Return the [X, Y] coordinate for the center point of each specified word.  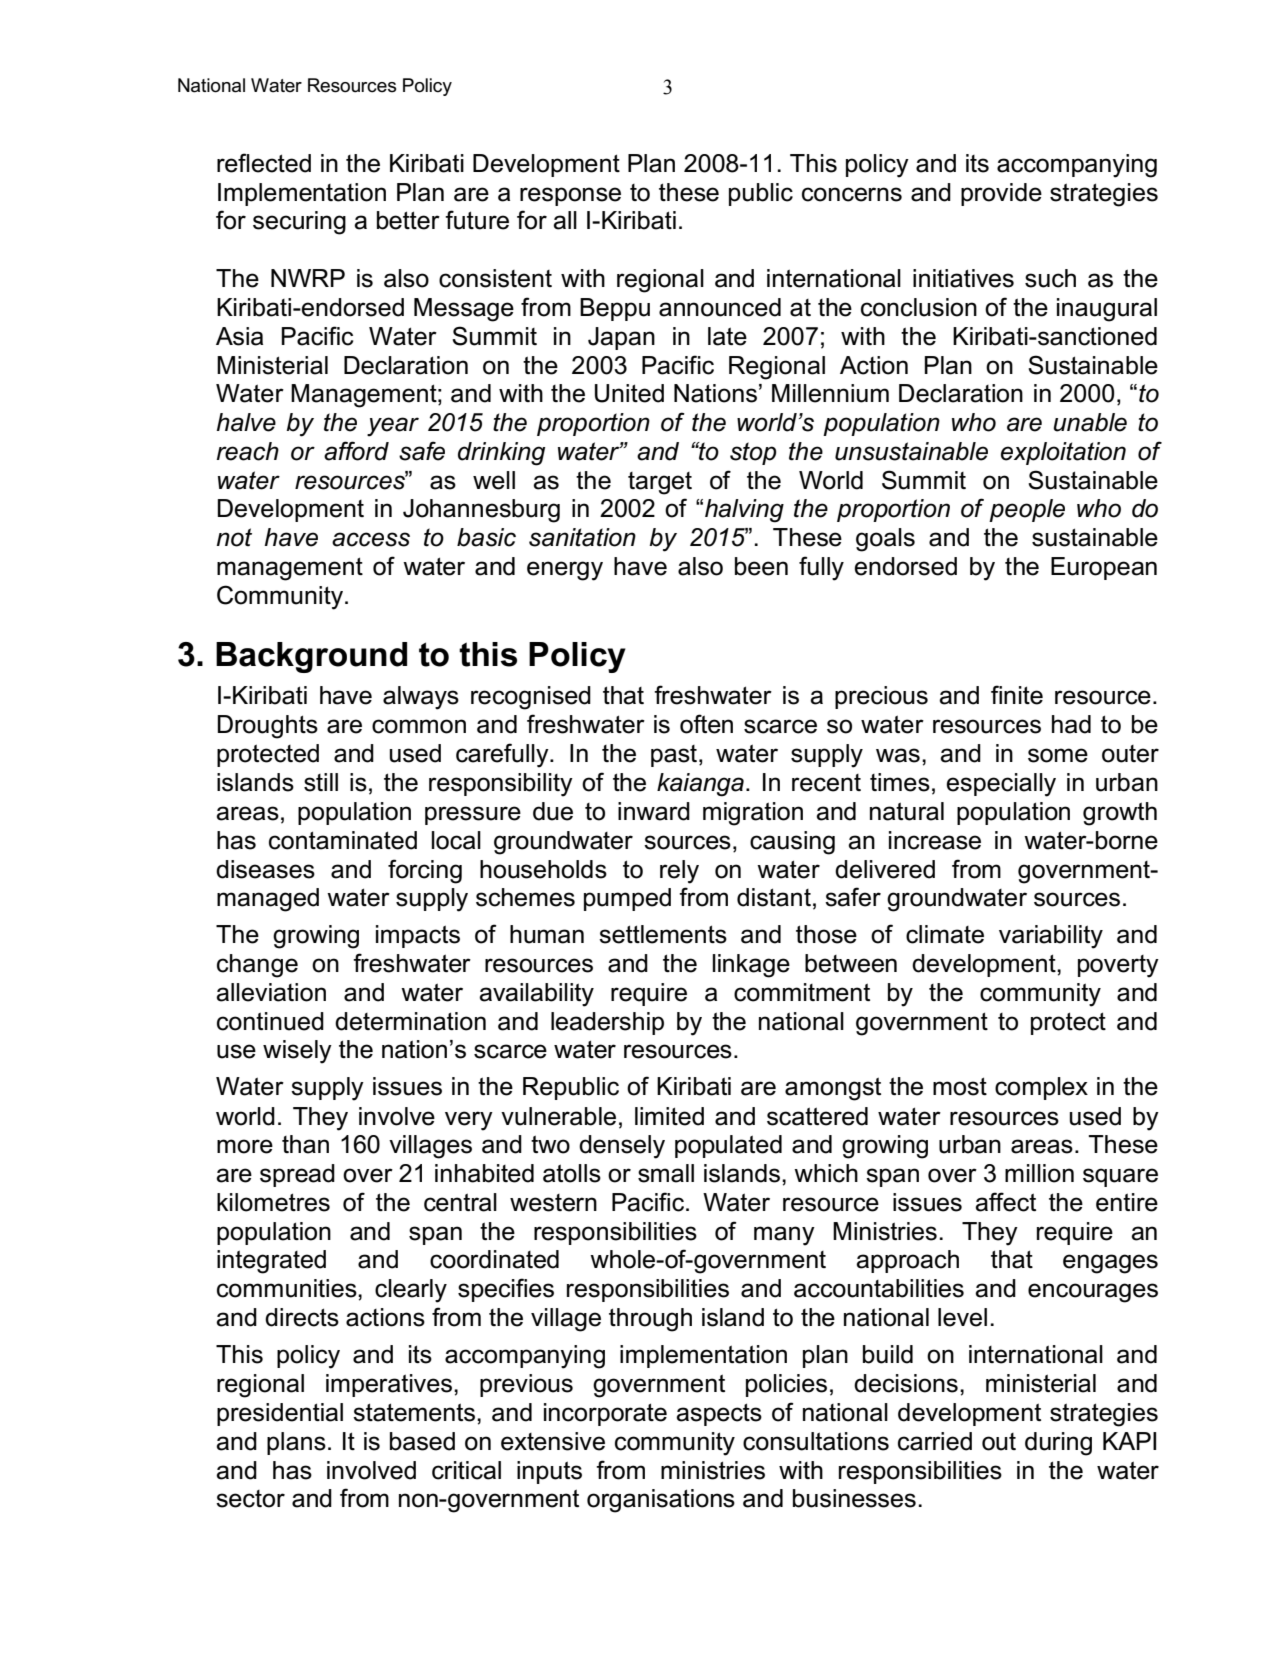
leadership [607, 1023]
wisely [297, 1052]
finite [1017, 695]
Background [311, 657]
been [761, 566]
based [422, 1441]
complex [1041, 1088]
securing [299, 223]
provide [1001, 194]
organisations [661, 1501]
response [570, 196]
